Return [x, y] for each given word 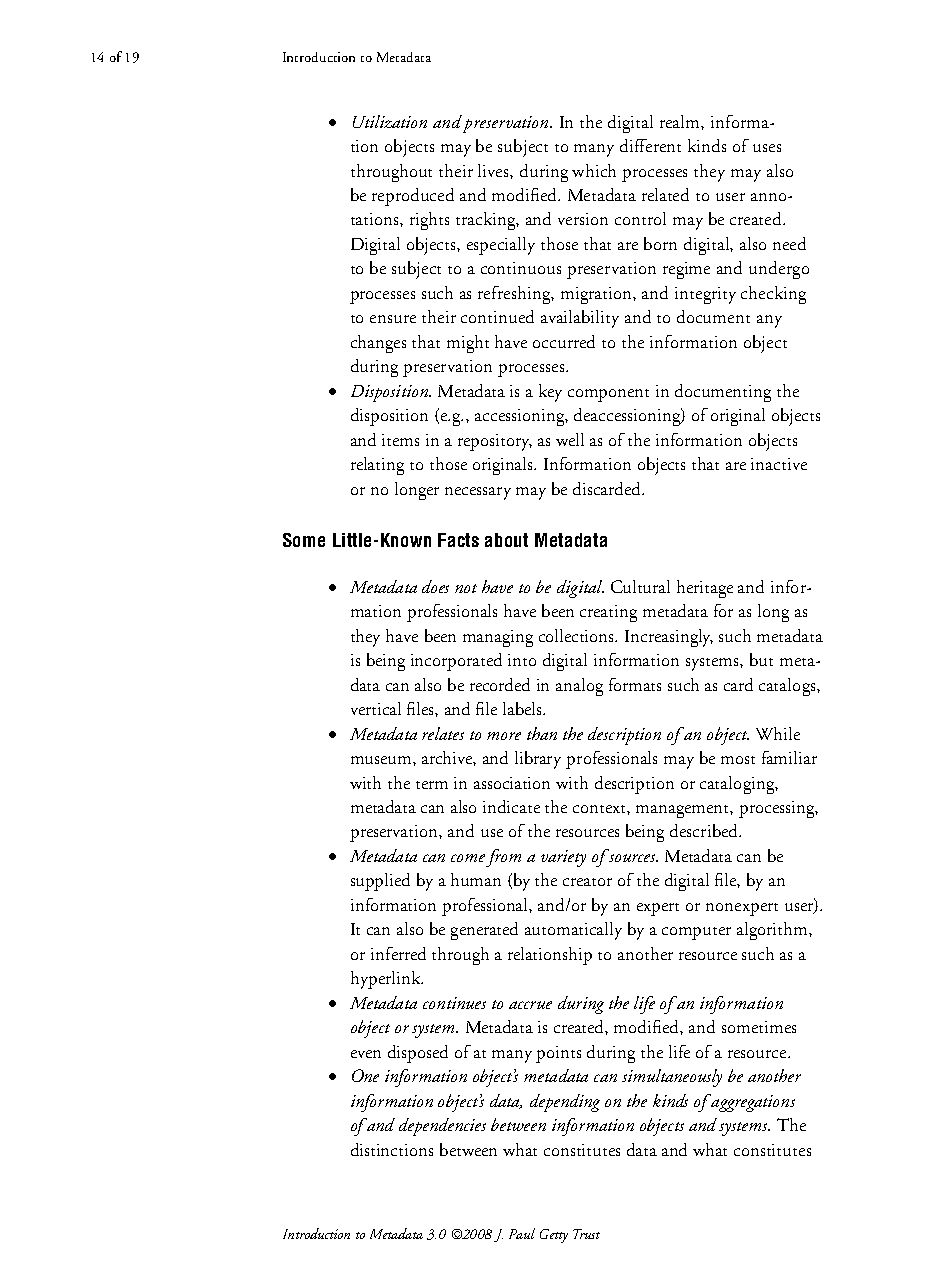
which [594, 170]
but [761, 659]
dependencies [442, 1127]
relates [443, 733]
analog [579, 687]
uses [767, 148]
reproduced [413, 197]
